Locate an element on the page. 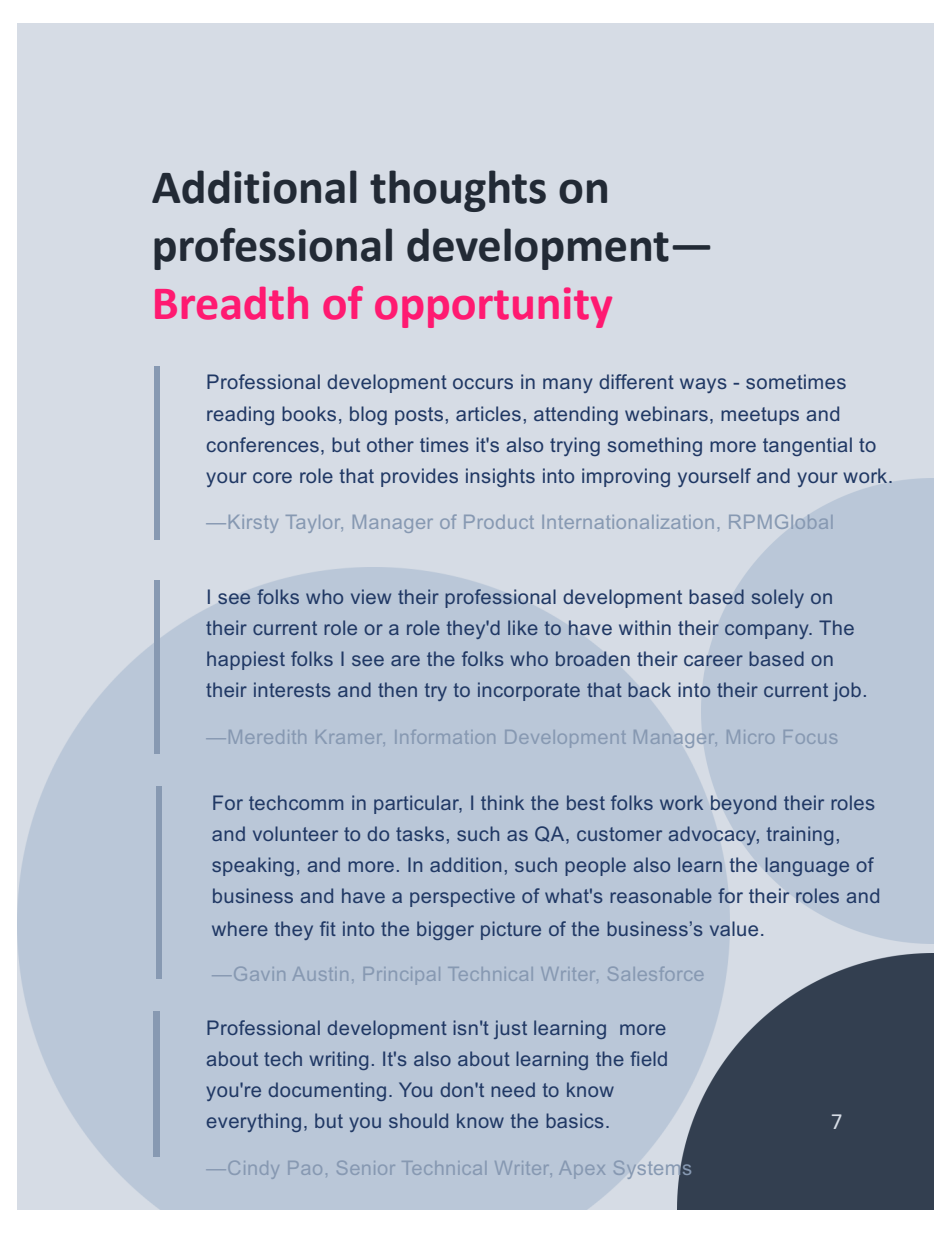 The height and width of the image is (1233, 952). need is located at coordinates (513, 1089).
